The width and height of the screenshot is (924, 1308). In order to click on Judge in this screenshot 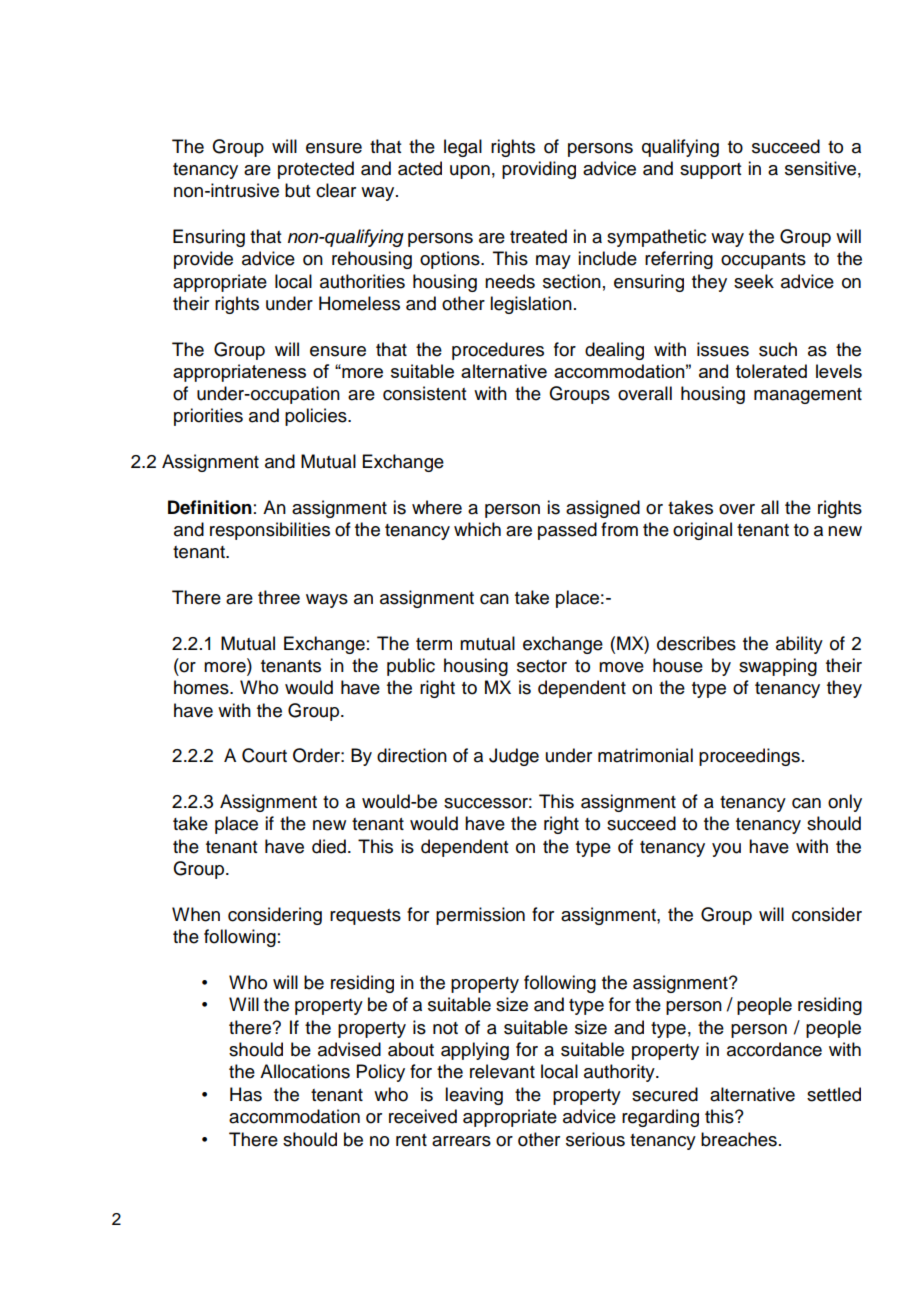, I will do `click(514, 757)`.
